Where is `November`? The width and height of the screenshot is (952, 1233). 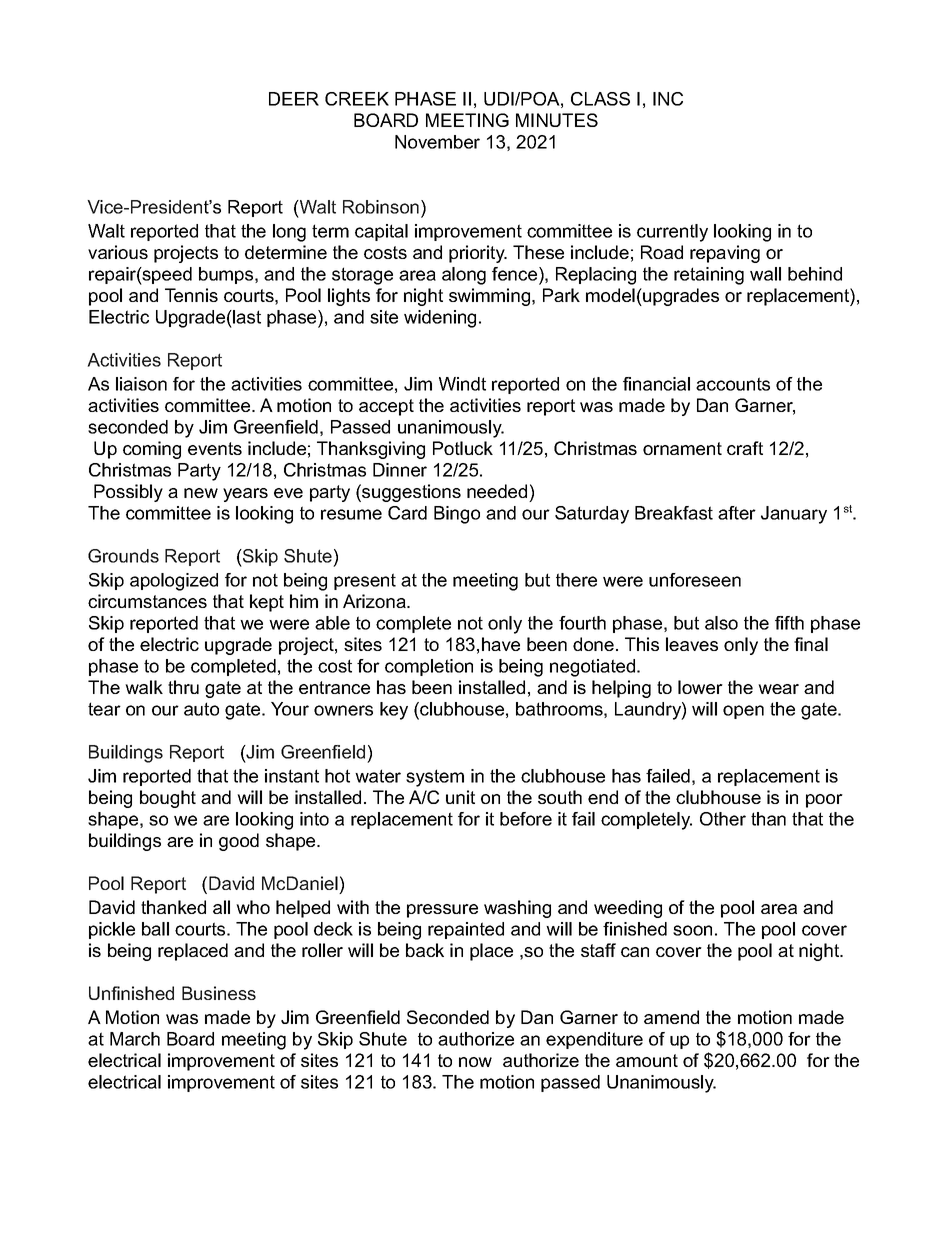
November is located at coordinates (437, 142).
